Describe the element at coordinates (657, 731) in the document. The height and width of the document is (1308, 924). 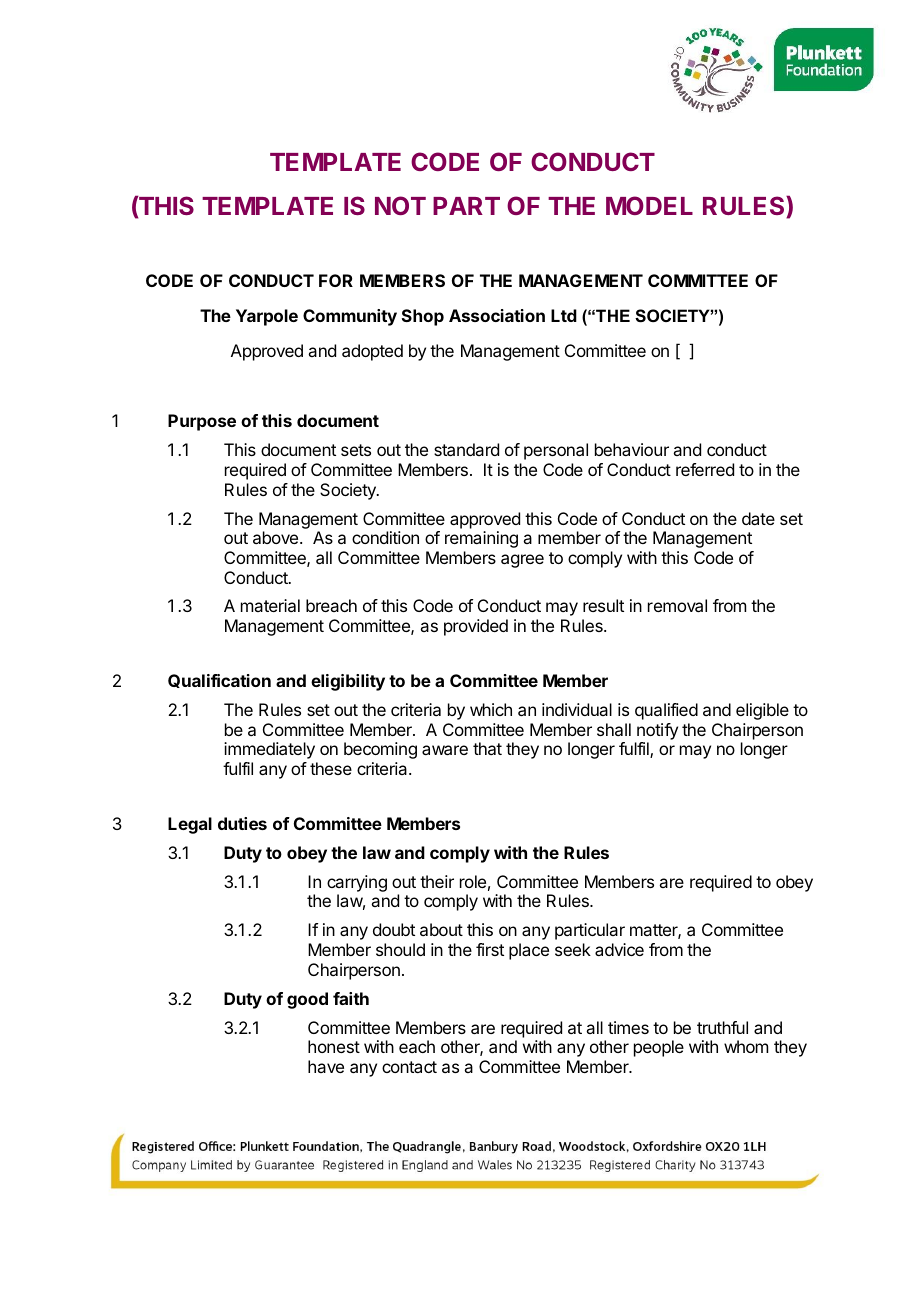
I see `notify` at that location.
